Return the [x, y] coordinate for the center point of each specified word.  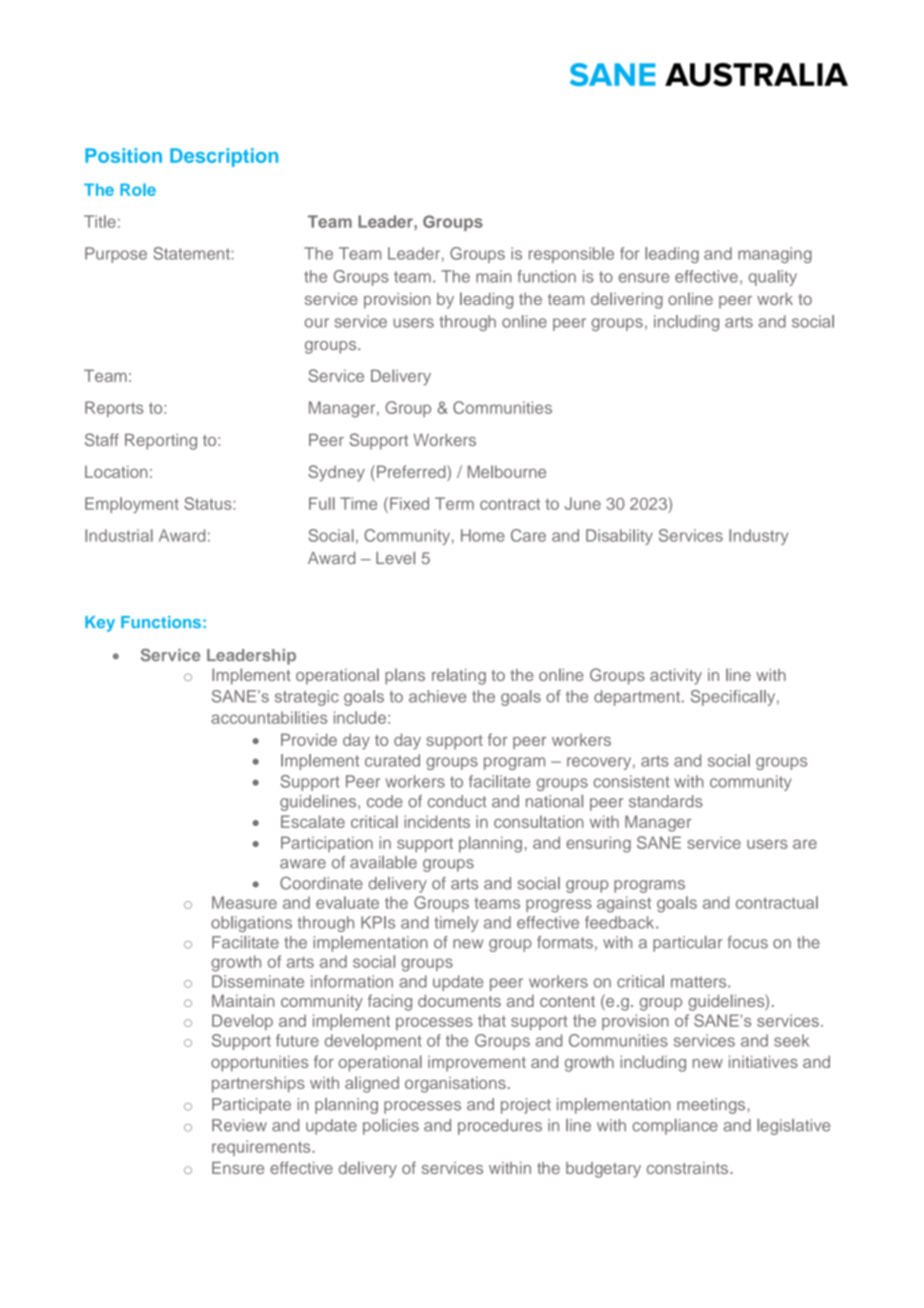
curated [392, 760]
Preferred [412, 473]
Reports [114, 409]
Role [138, 189]
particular [687, 944]
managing [775, 255]
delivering [627, 300]
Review [239, 1125]
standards [666, 801]
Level [395, 558]
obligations [251, 924]
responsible [571, 255]
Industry [759, 537]
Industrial [119, 535]
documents [459, 1001]
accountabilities [269, 717]
